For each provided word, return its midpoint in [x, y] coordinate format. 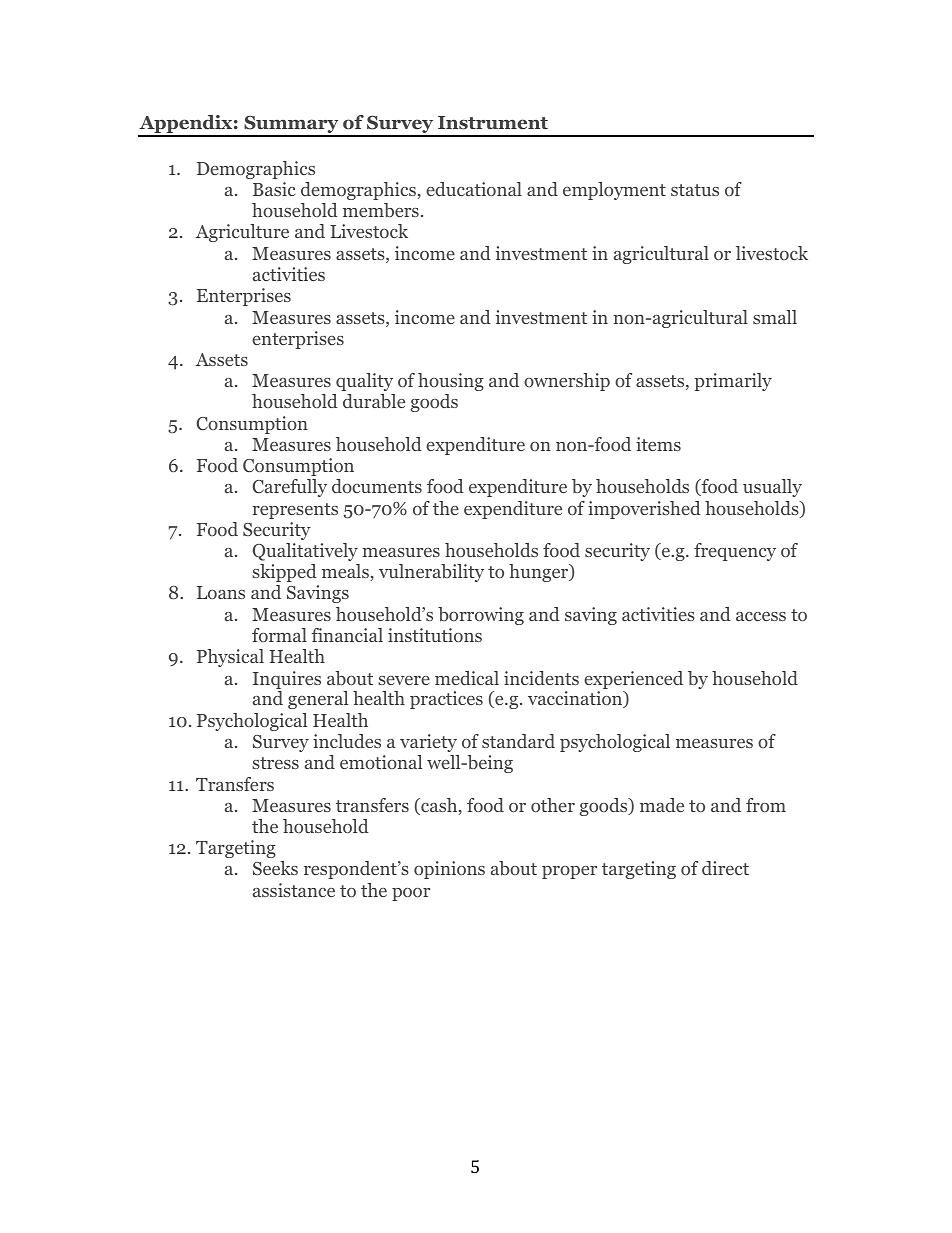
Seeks [275, 868]
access [761, 616]
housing [451, 382]
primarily [733, 382]
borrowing [481, 616]
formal [279, 635]
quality [364, 382]
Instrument [493, 123]
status [695, 190]
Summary [291, 125]
